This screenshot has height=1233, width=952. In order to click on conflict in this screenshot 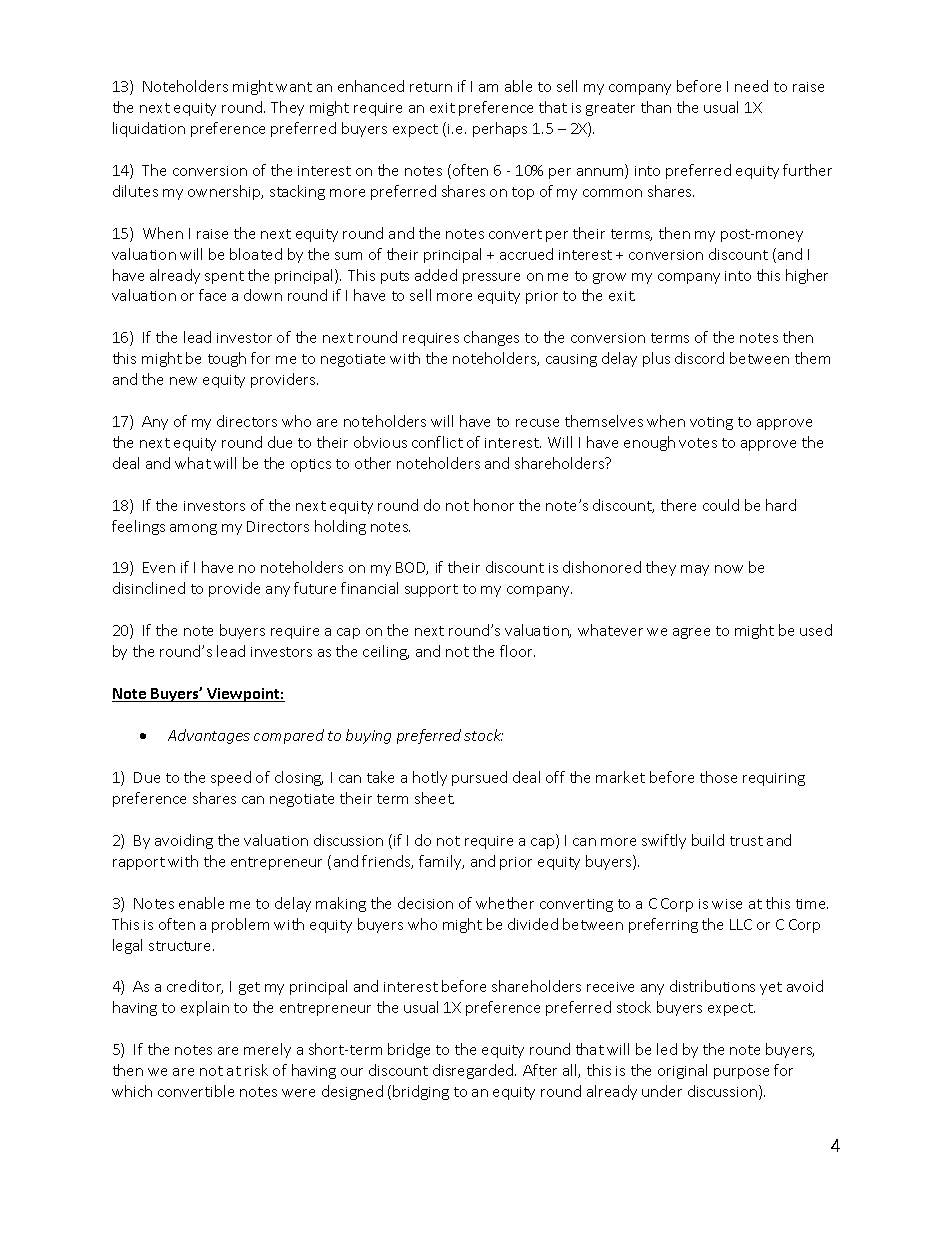, I will do `click(437, 442)`.
